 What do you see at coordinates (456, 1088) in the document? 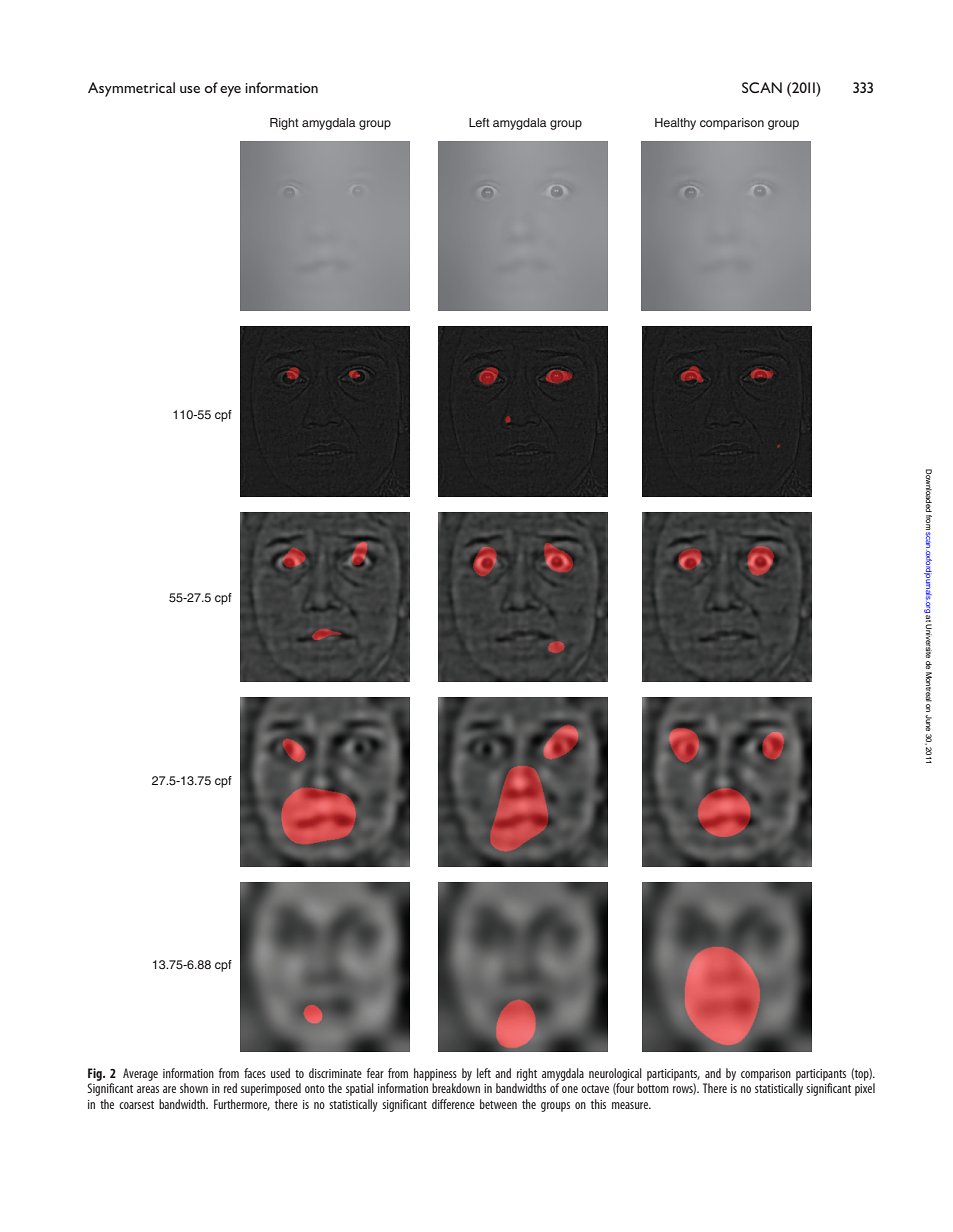
I see `breakdown` at bounding box center [456, 1088].
